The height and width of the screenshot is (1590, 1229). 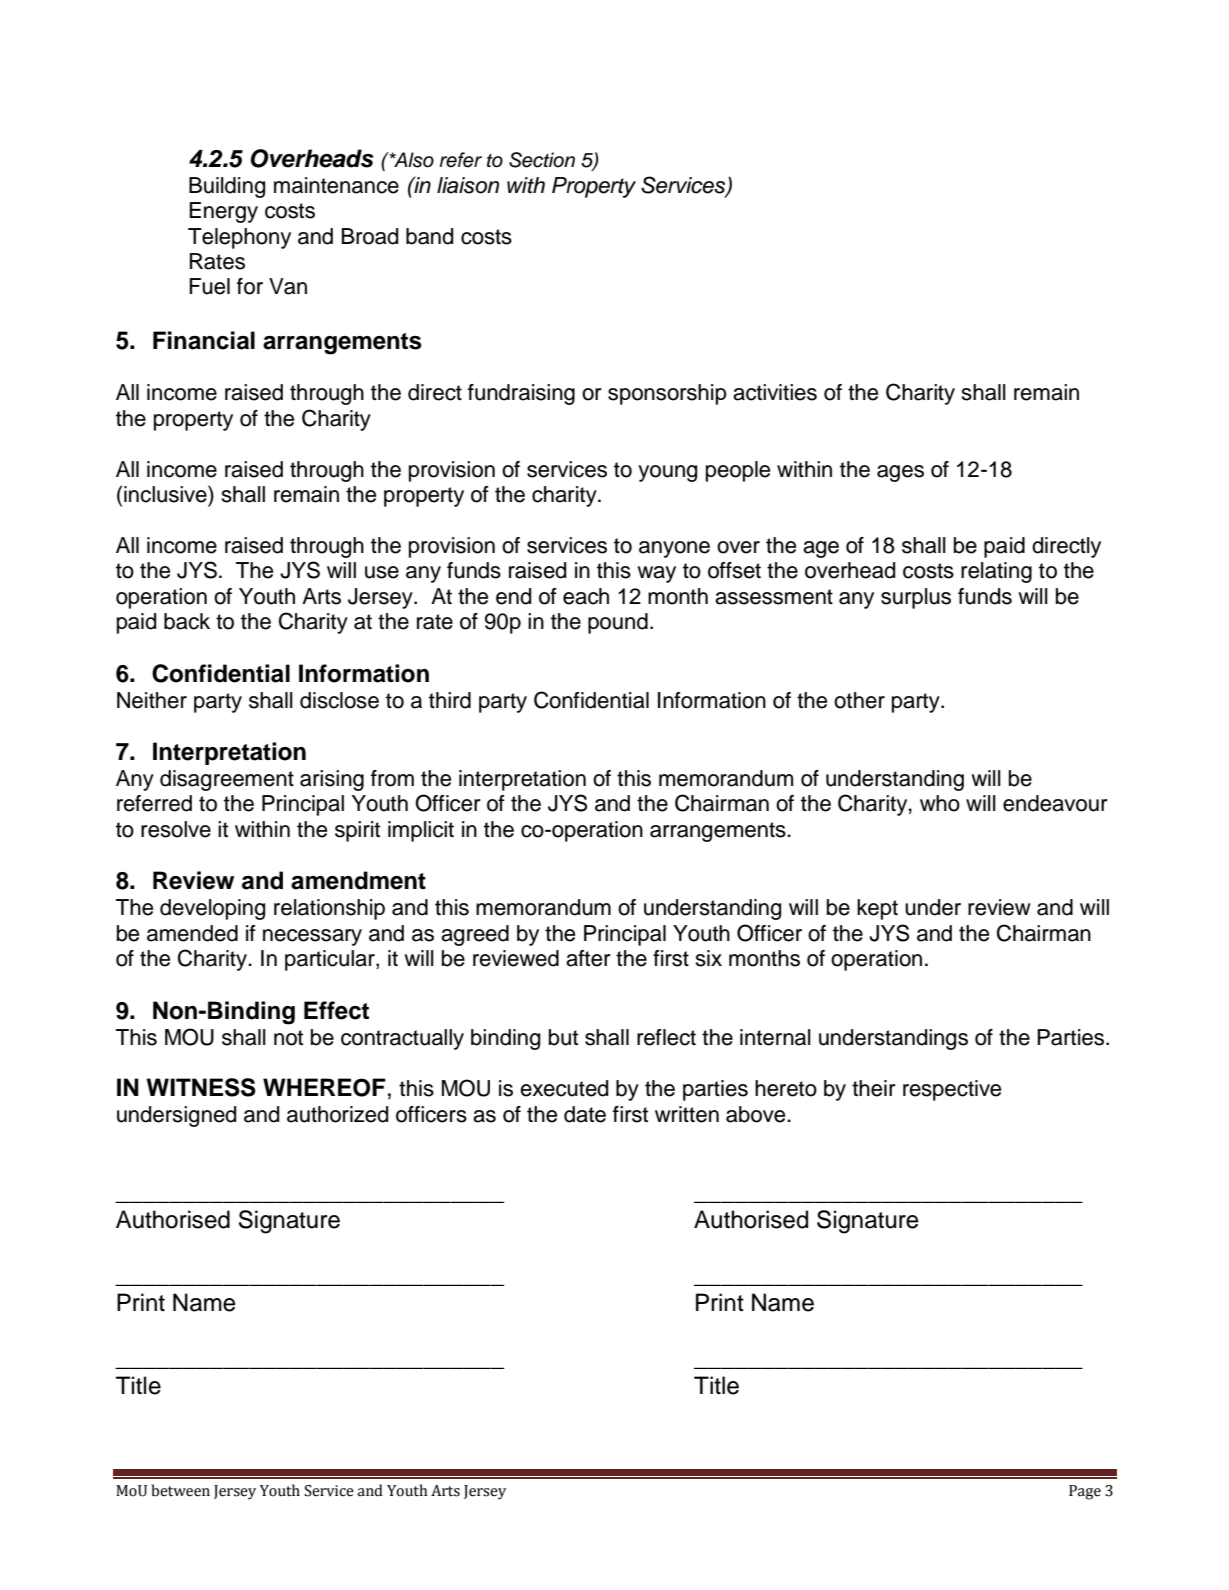 What do you see at coordinates (940, 803) in the screenshot?
I see `who` at bounding box center [940, 803].
